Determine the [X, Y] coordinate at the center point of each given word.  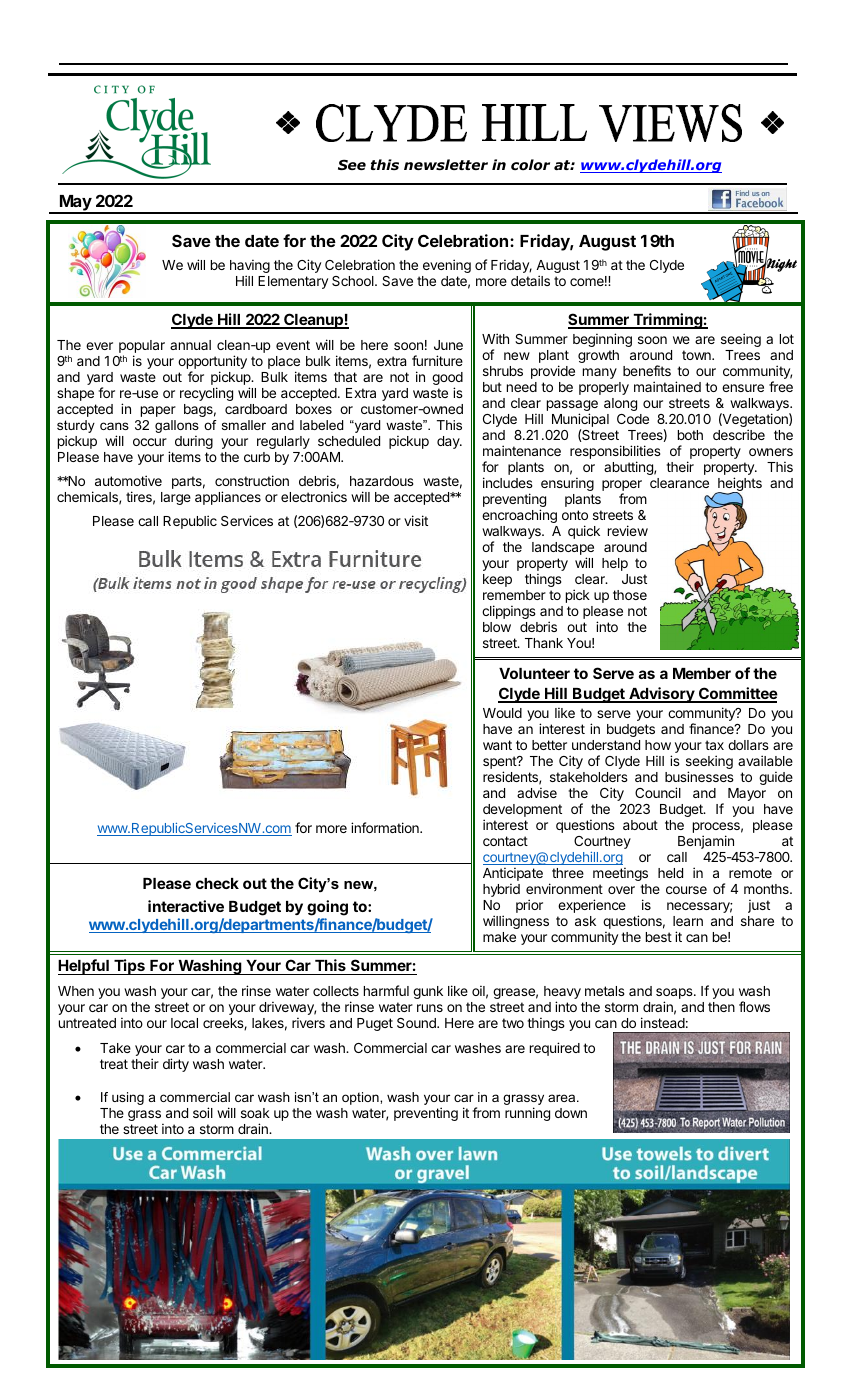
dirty [176, 1065]
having [250, 267]
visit [416, 520]
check [217, 883]
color [530, 165]
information [386, 827]
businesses [699, 776]
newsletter [446, 164]
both [690, 435]
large [176, 498]
